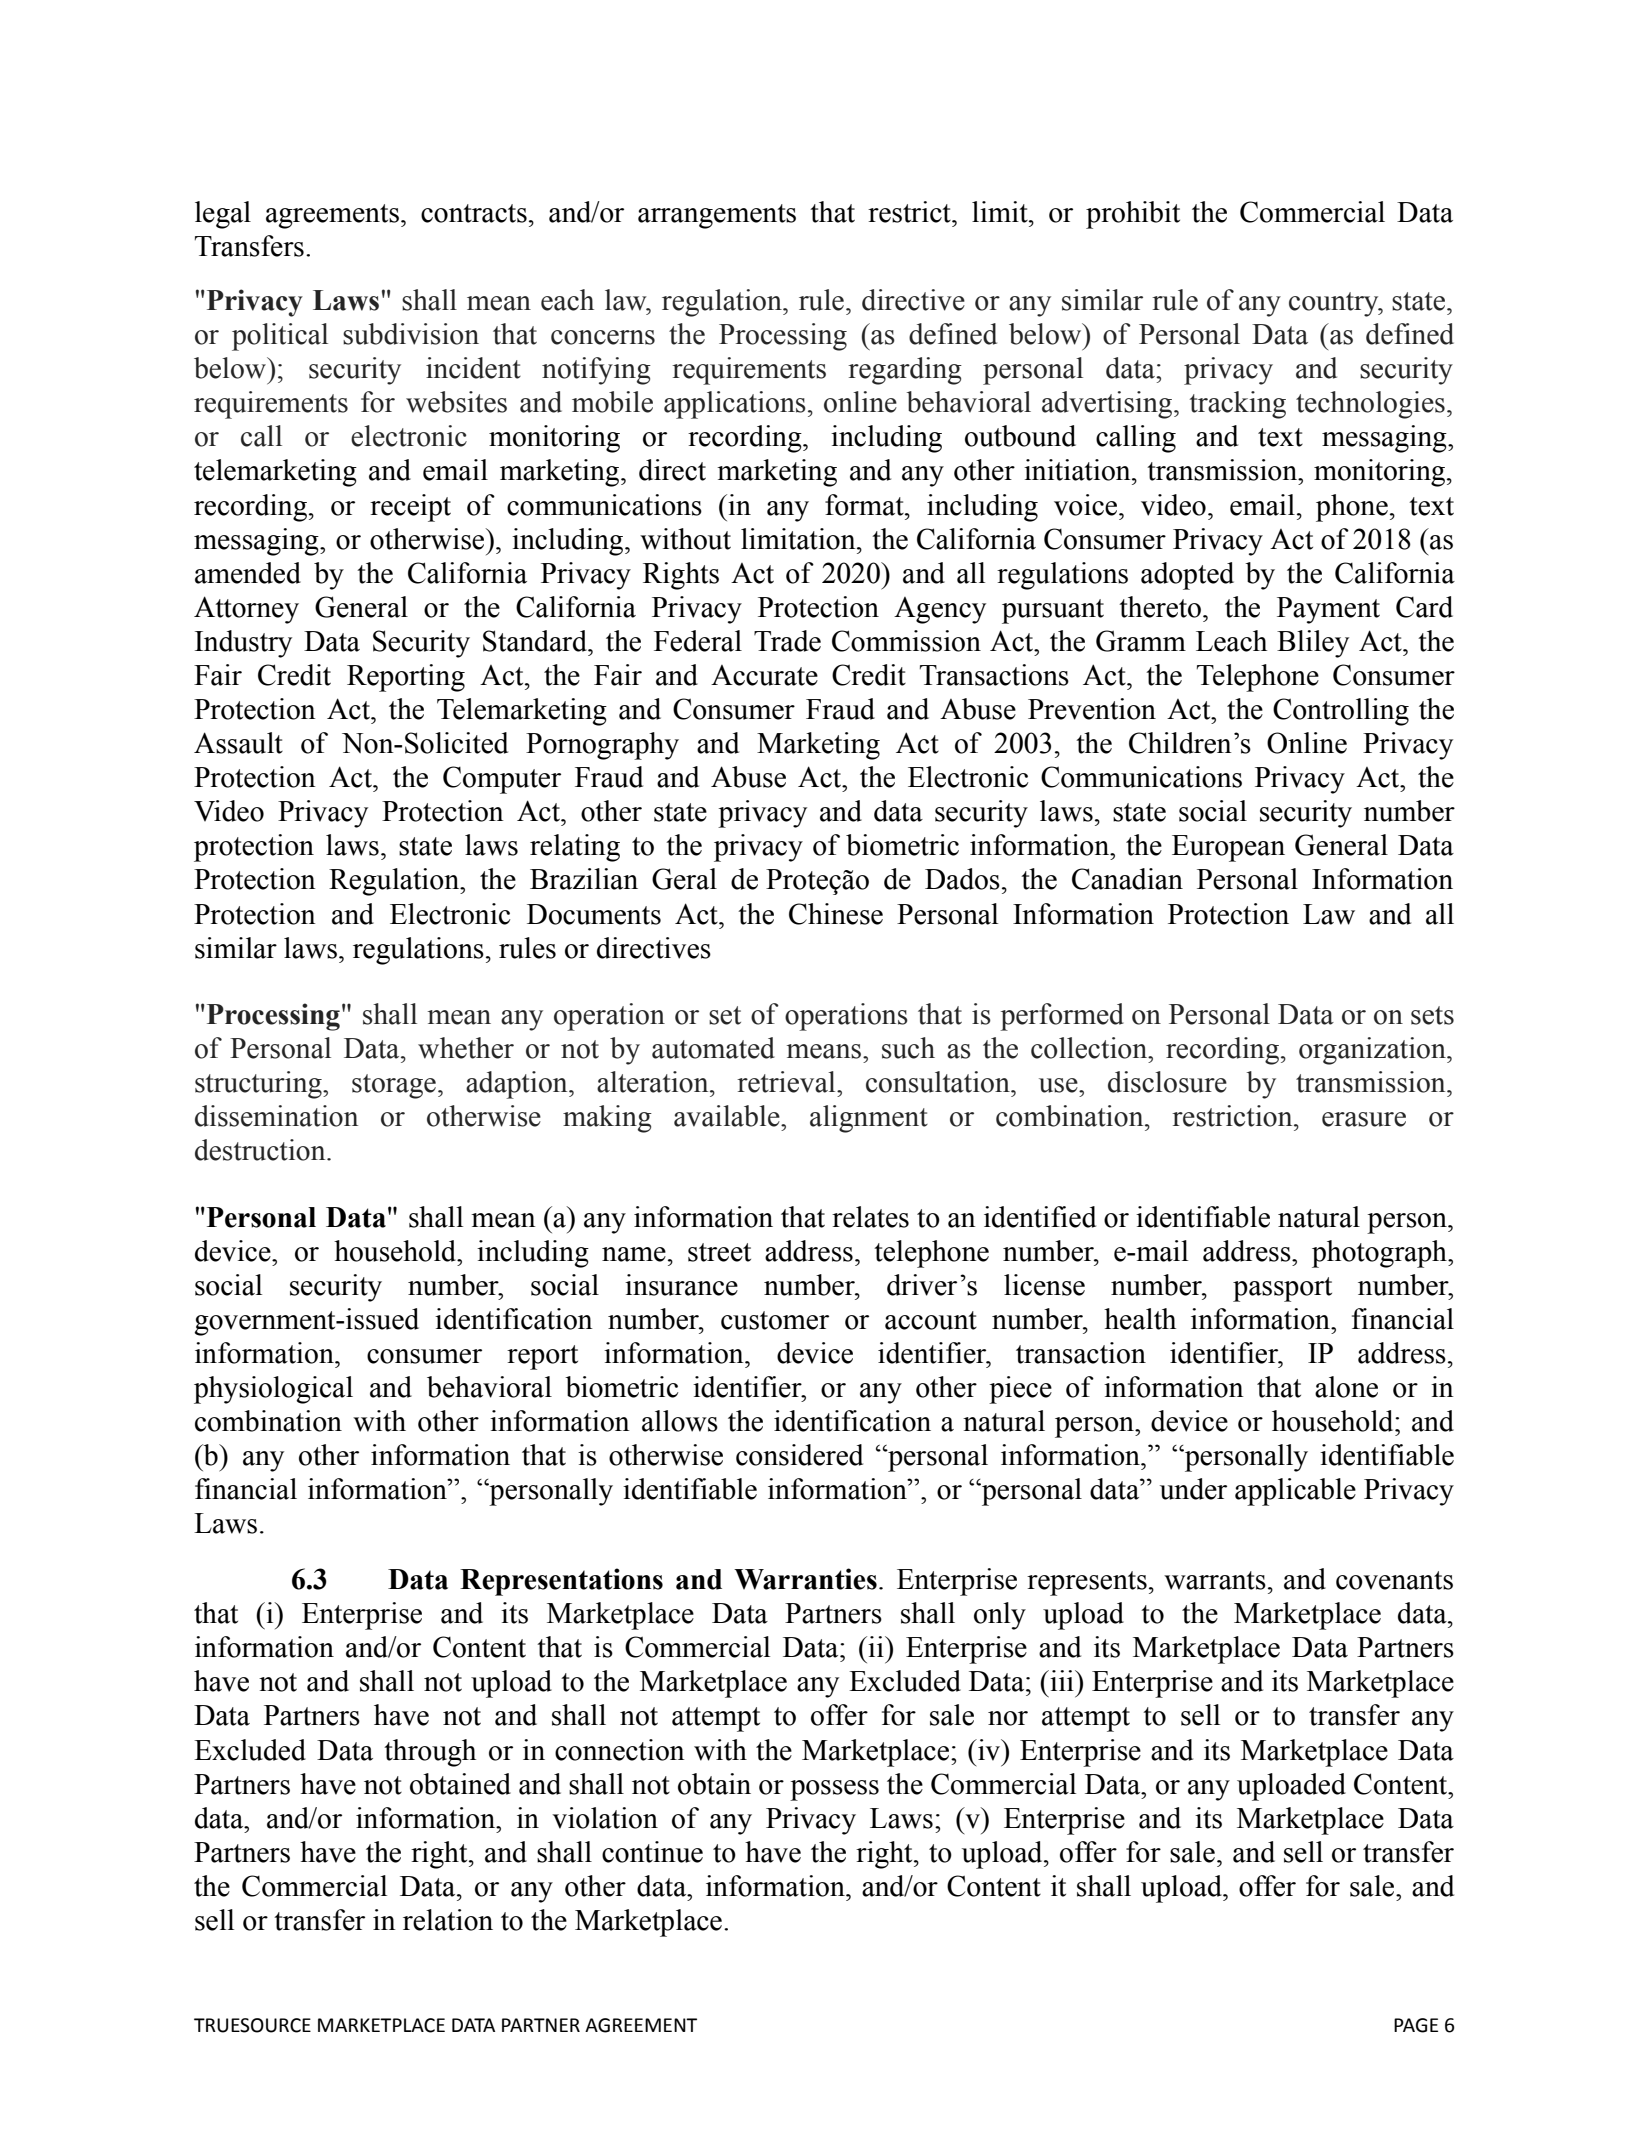  I want to click on subdivision, so click(411, 334).
